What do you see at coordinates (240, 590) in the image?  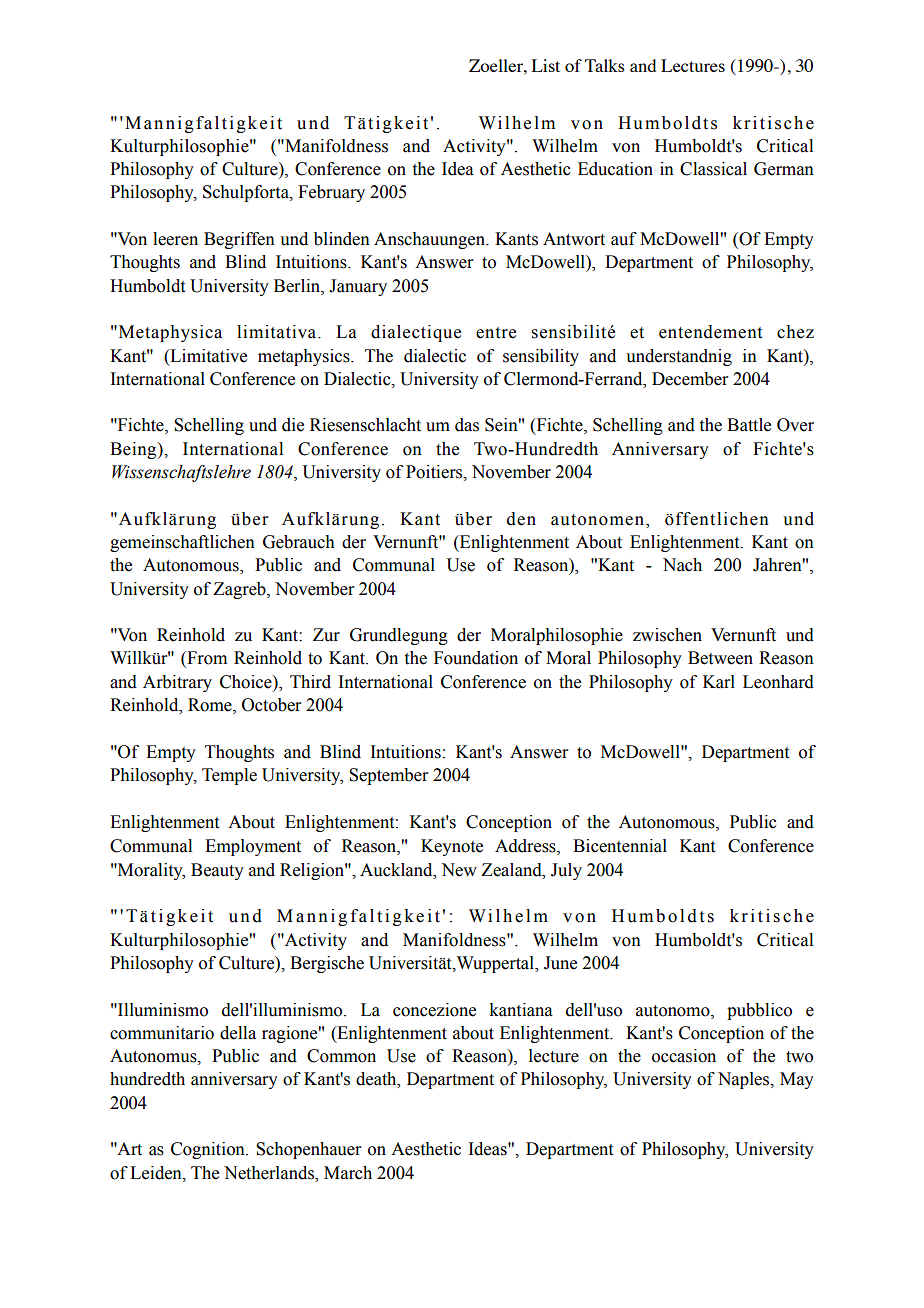 I see `Zagreb` at bounding box center [240, 590].
